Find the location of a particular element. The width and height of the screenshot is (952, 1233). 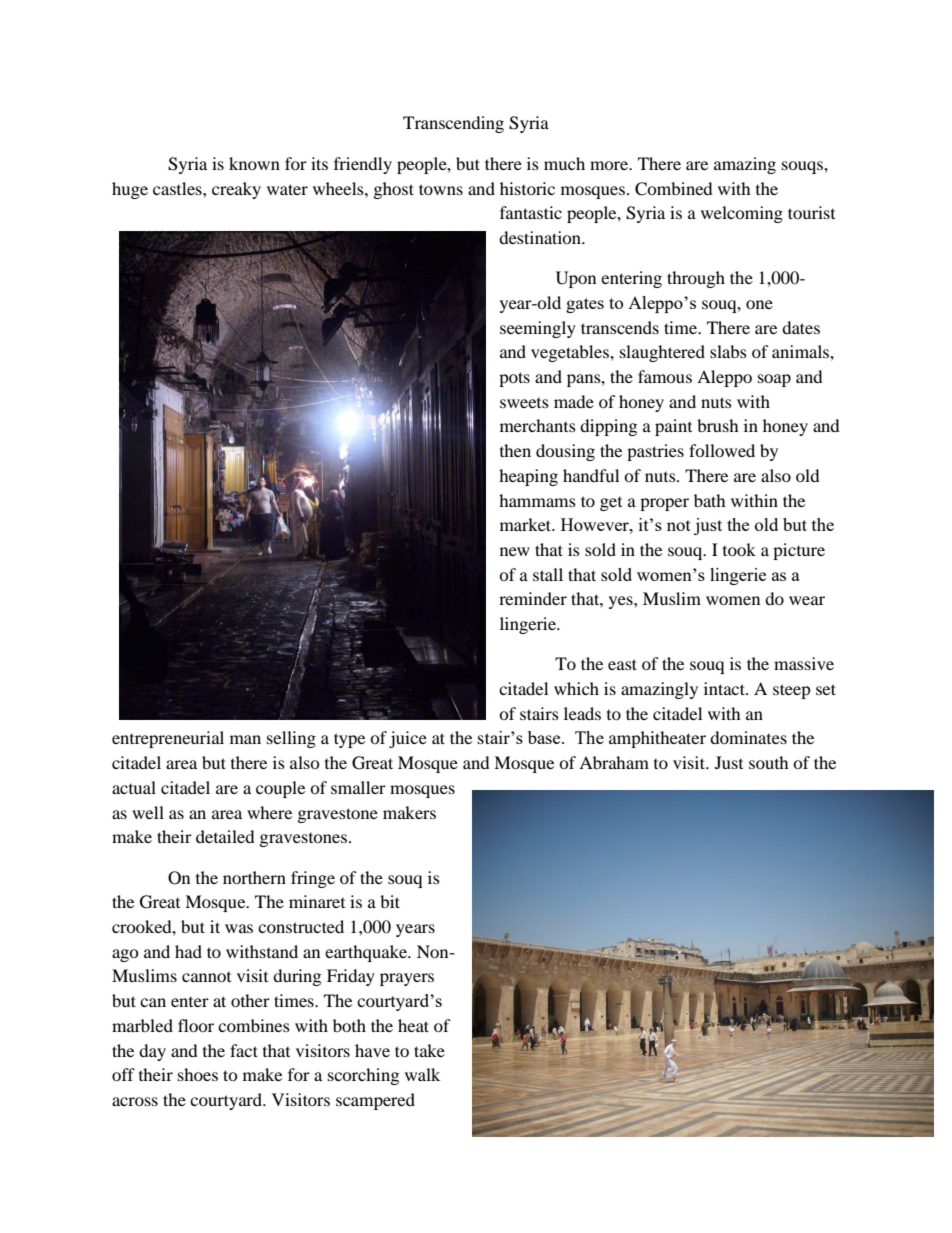

man is located at coordinates (245, 739).
